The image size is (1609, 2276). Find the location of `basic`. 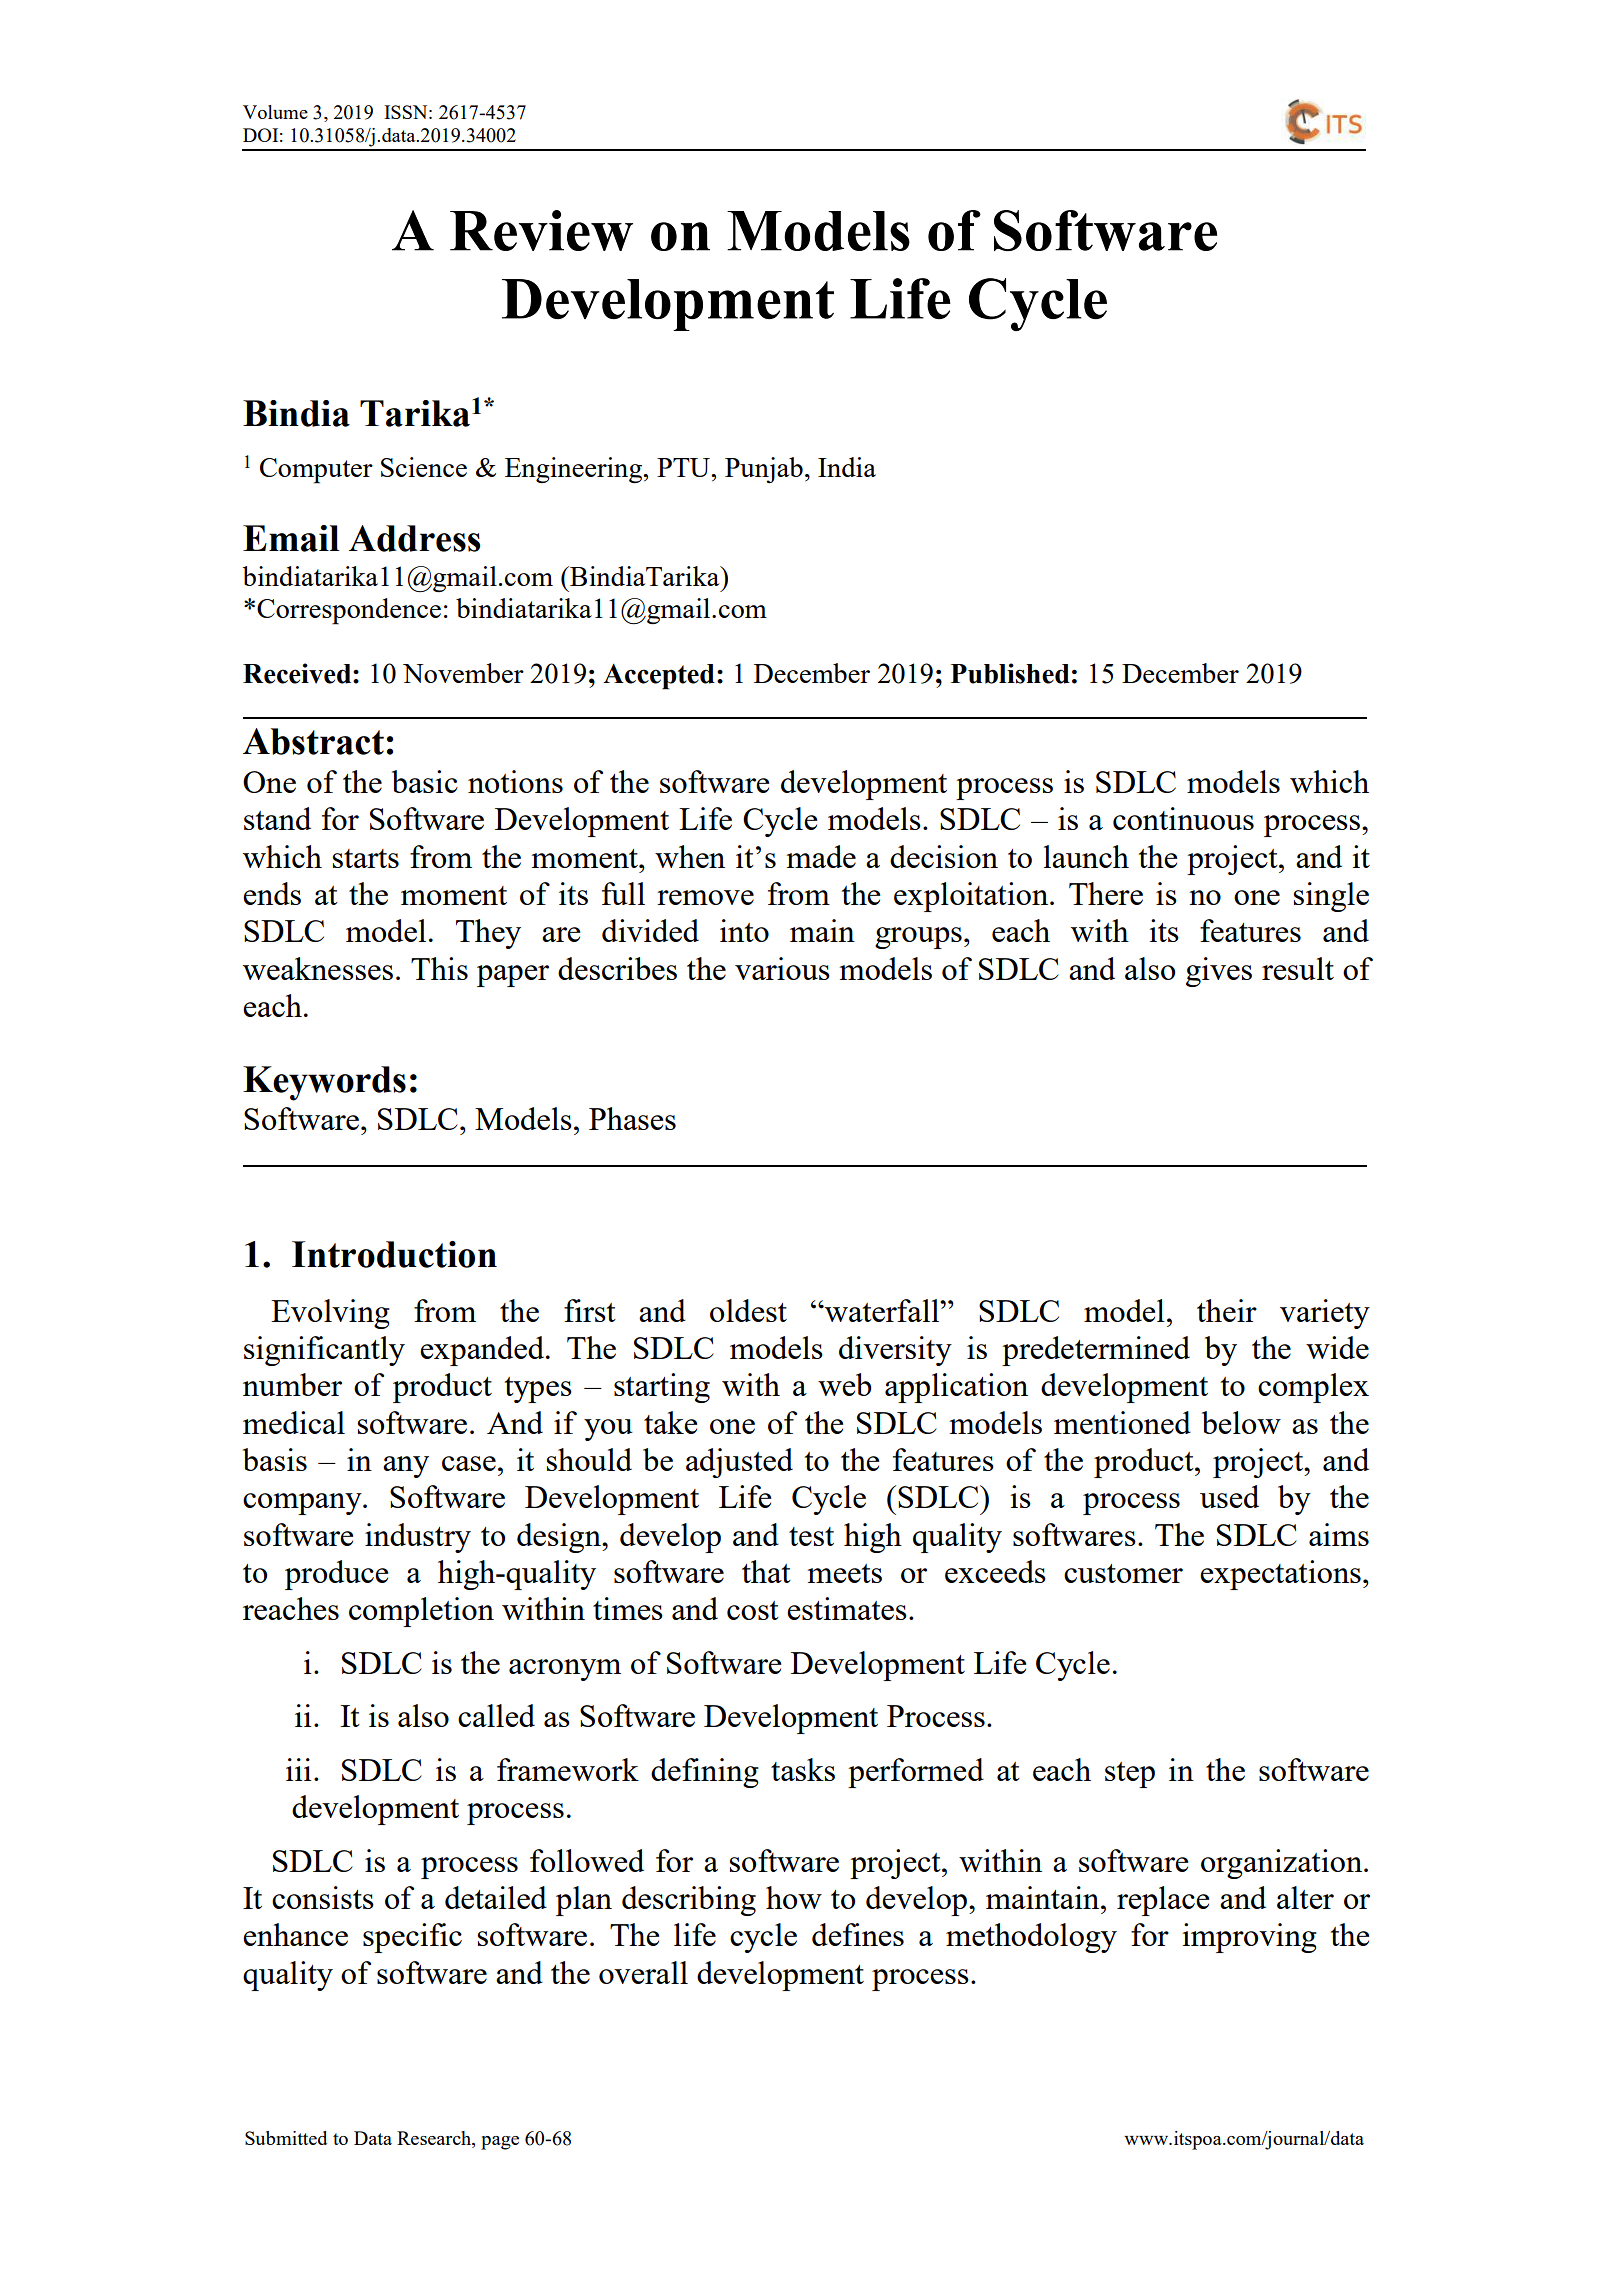

basic is located at coordinates (425, 781).
